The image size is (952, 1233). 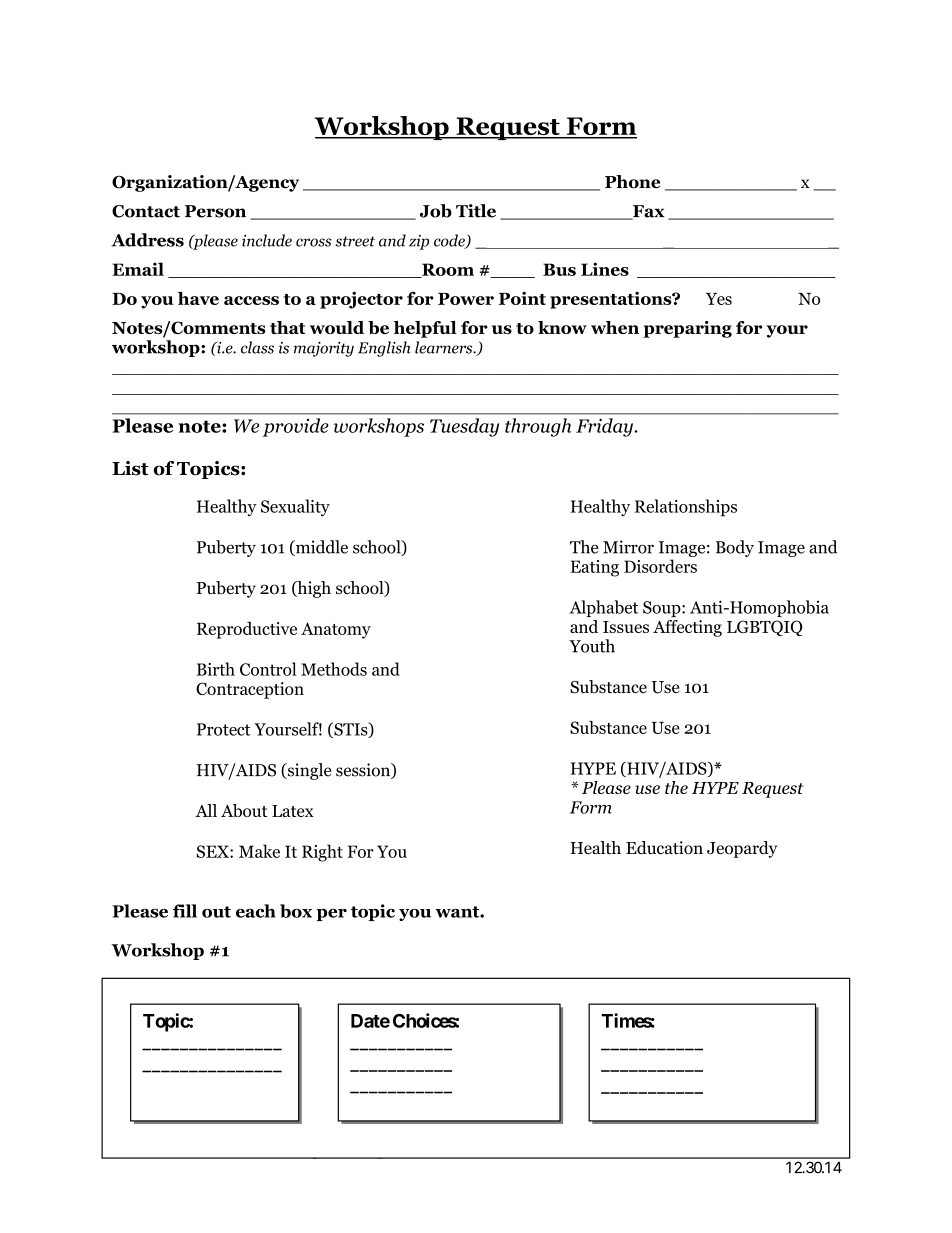 What do you see at coordinates (334, 669) in the screenshot?
I see `Methods` at bounding box center [334, 669].
